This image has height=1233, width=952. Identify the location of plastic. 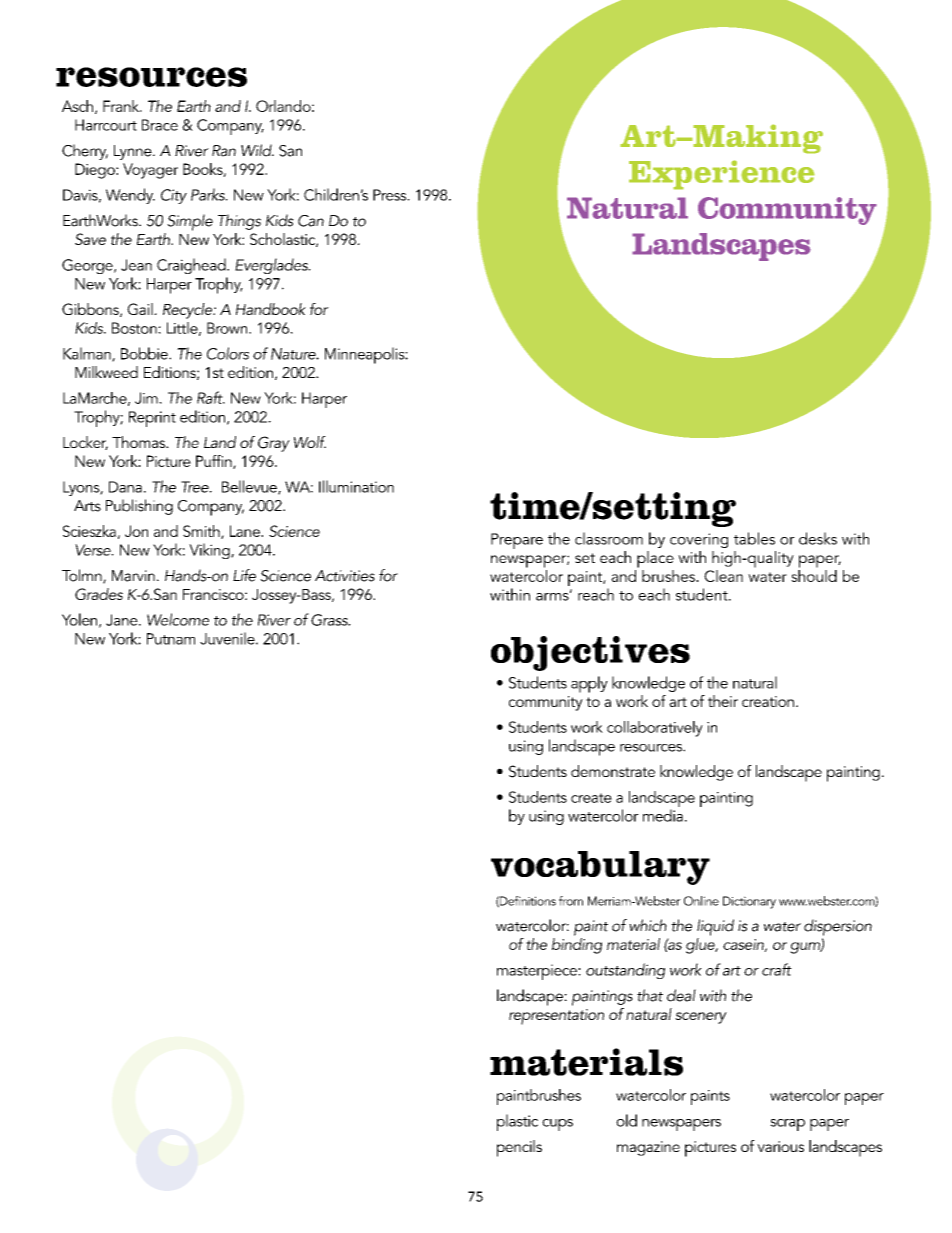
(517, 1122).
